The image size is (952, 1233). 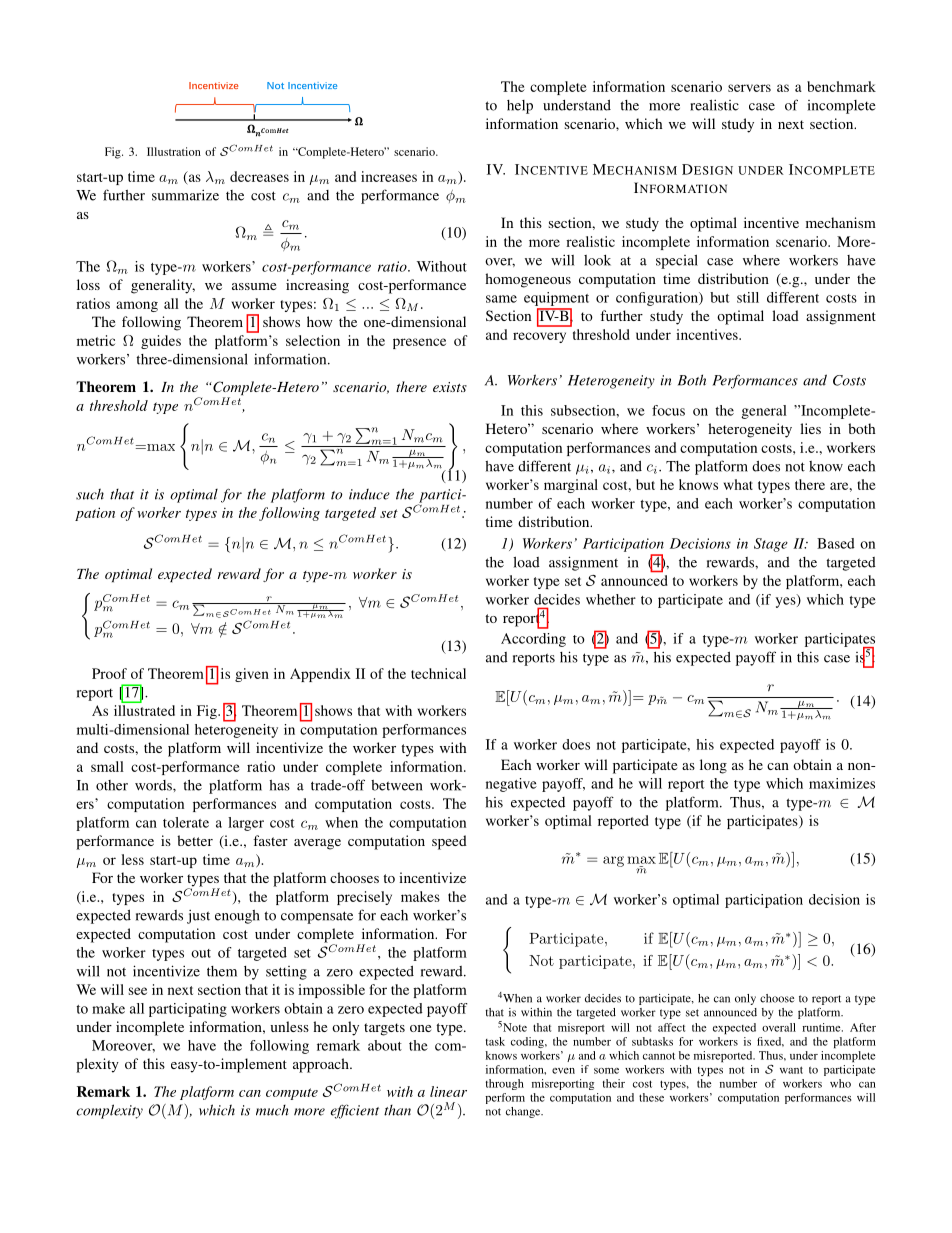 What do you see at coordinates (185, 195) in the document?
I see `summarize` at bounding box center [185, 195].
